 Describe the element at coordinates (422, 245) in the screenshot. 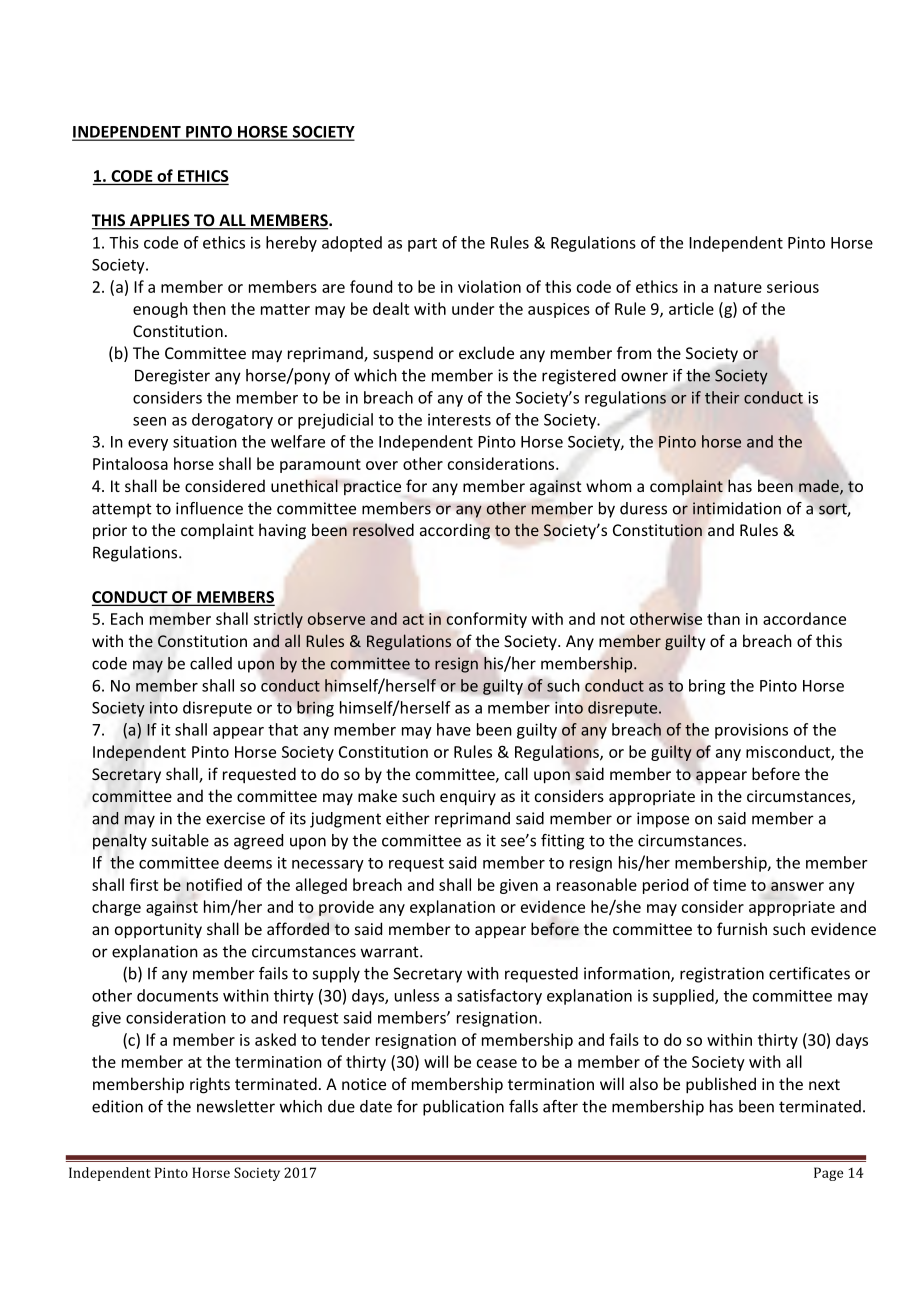

I see `part` at that location.
